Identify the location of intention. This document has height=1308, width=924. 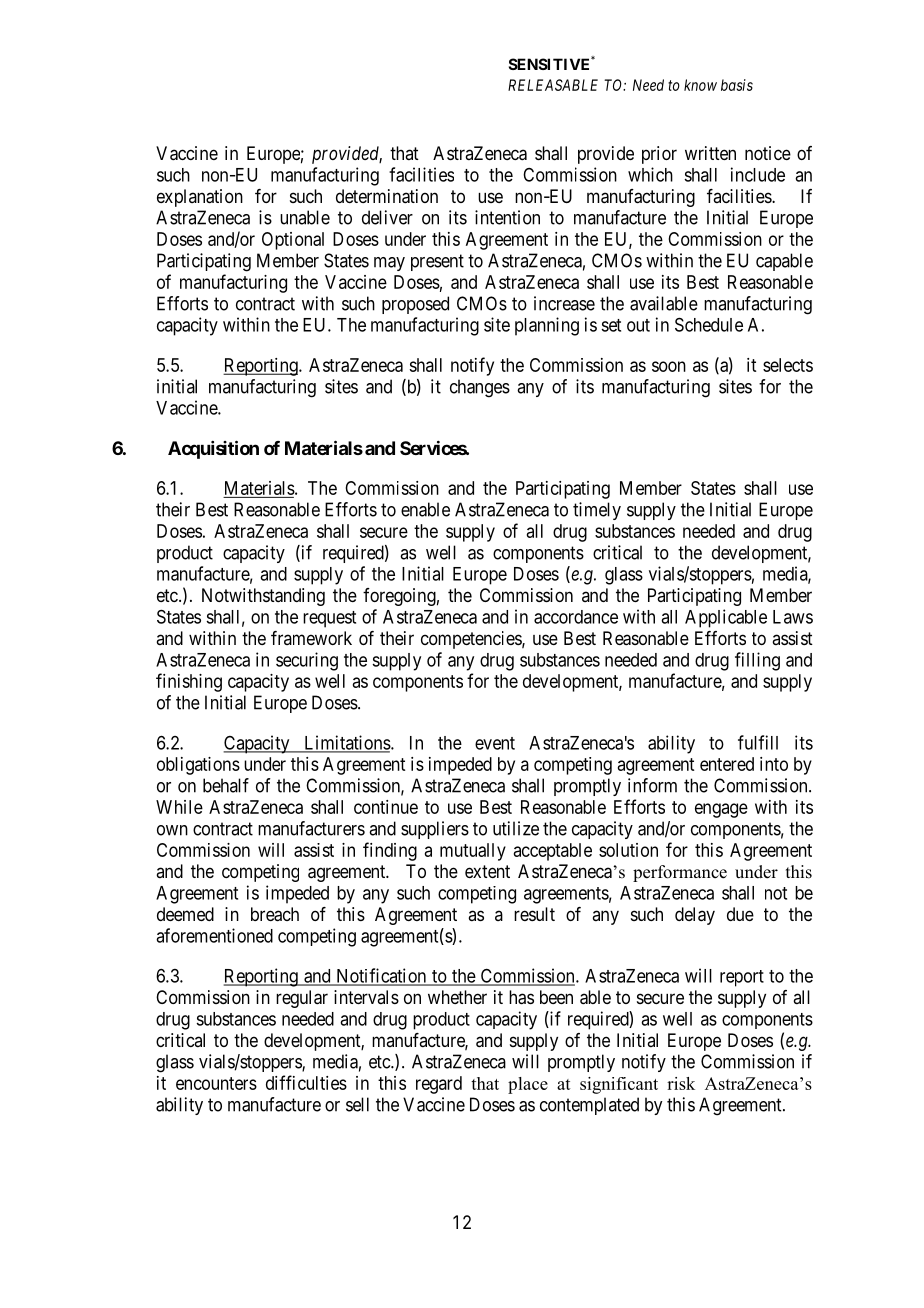
(507, 217).
